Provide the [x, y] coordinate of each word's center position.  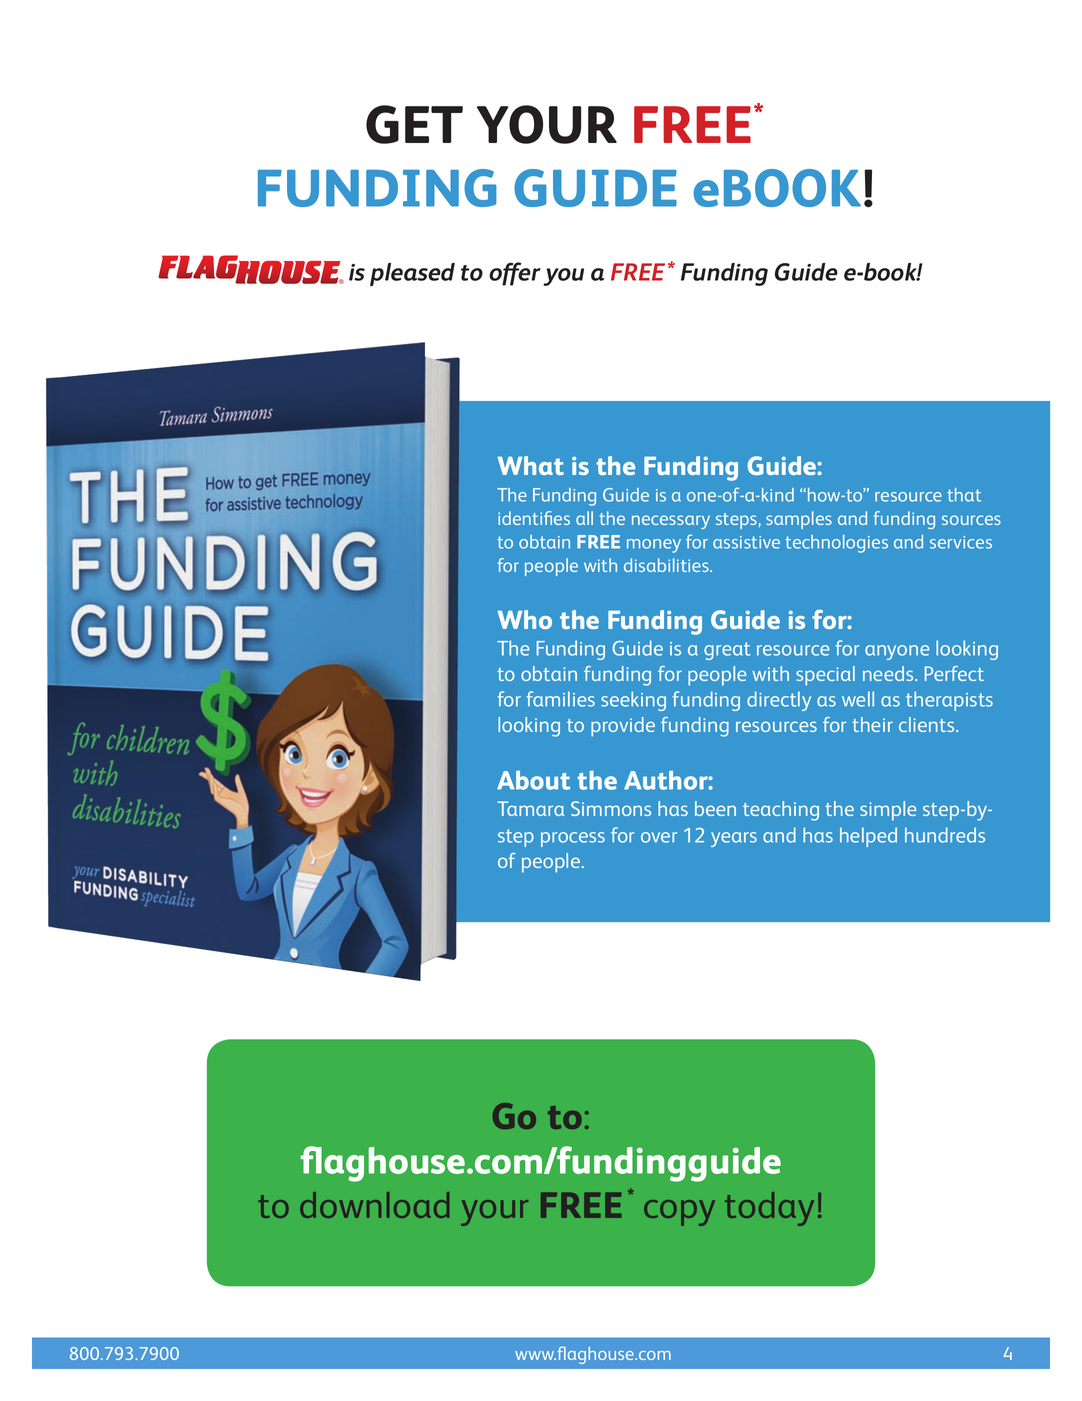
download [374, 1205]
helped [868, 837]
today [769, 1209]
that [964, 495]
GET [414, 124]
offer [515, 274]
